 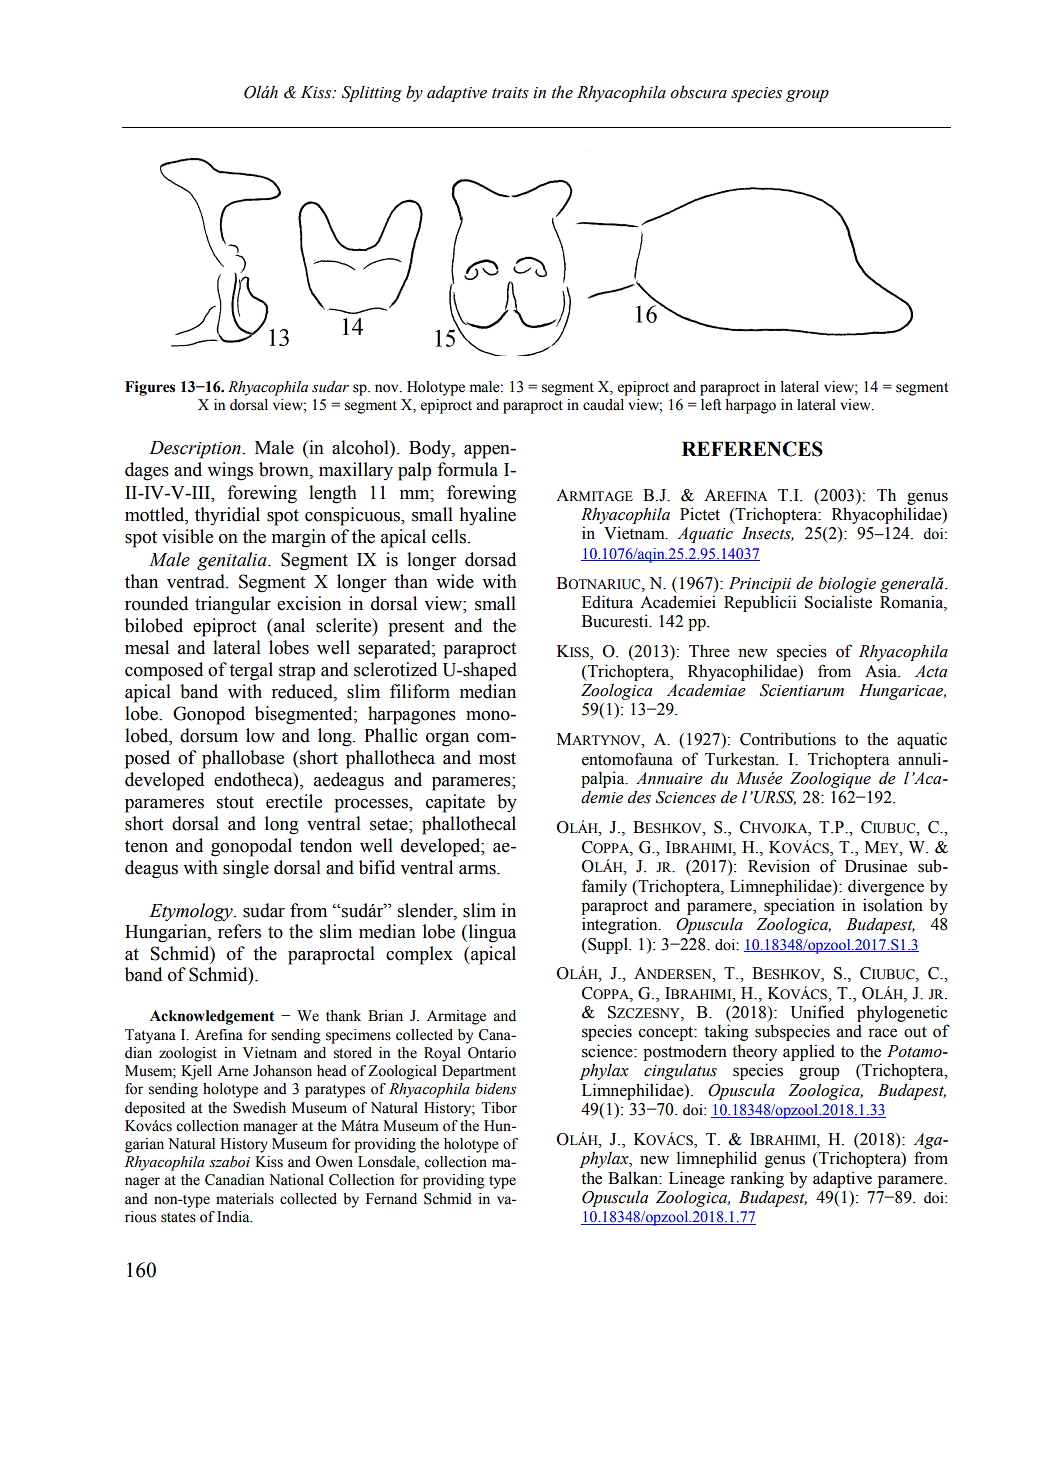 I want to click on Revision, so click(x=779, y=866).
